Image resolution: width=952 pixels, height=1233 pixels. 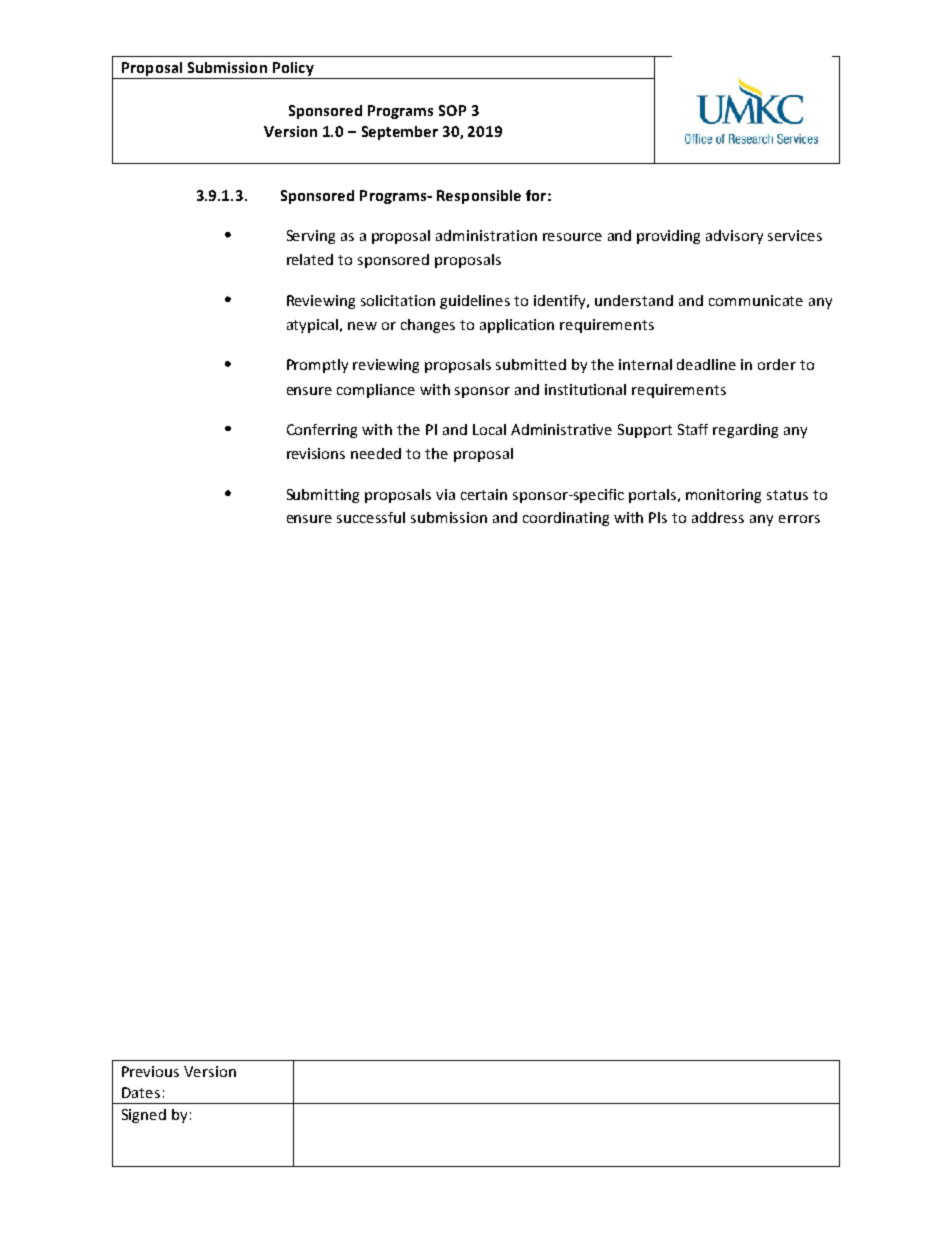 What do you see at coordinates (144, 1116) in the screenshot?
I see `Signed` at bounding box center [144, 1116].
